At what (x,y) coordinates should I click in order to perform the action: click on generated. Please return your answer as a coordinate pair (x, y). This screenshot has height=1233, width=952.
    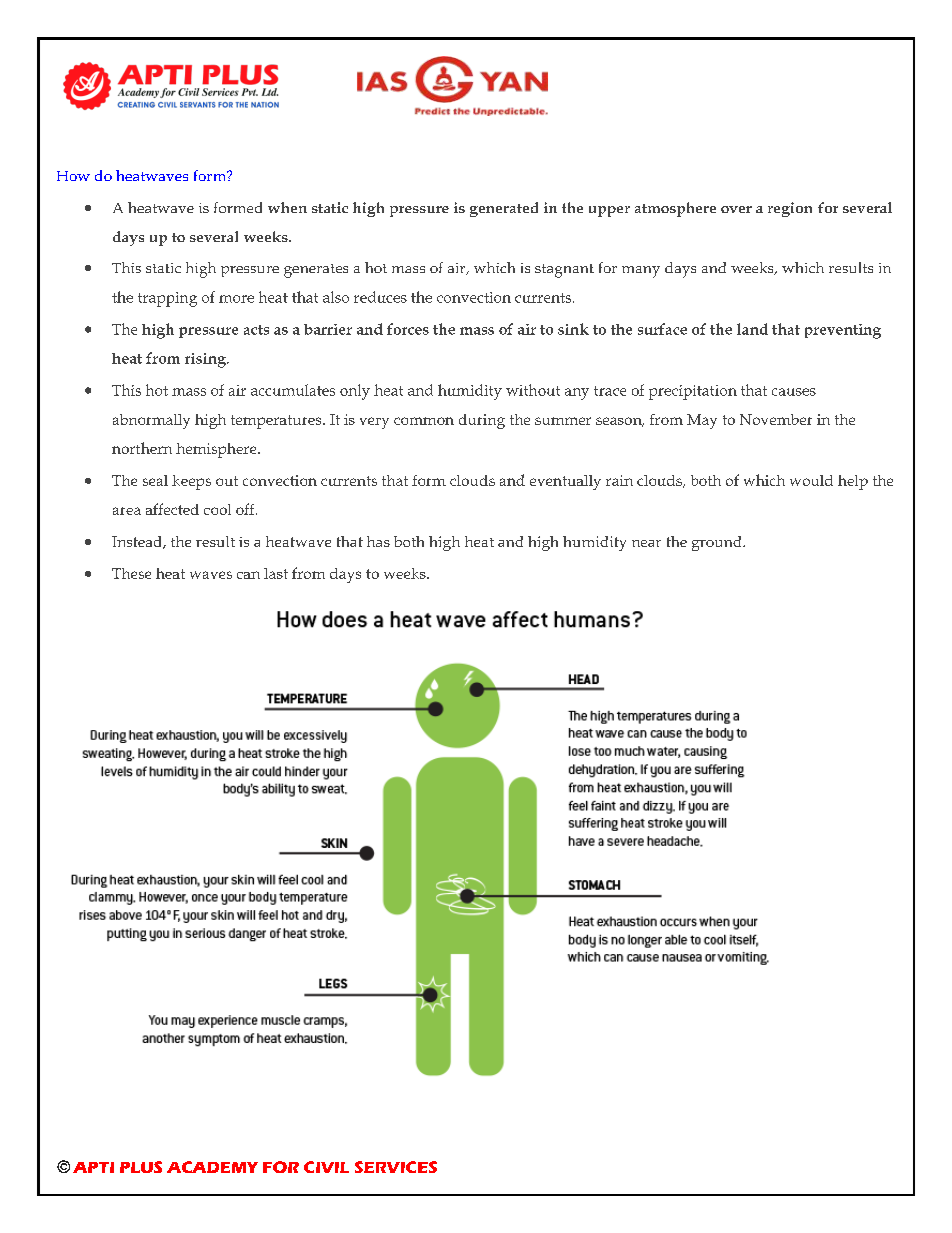
    Looking at the image, I should click on (504, 209).
